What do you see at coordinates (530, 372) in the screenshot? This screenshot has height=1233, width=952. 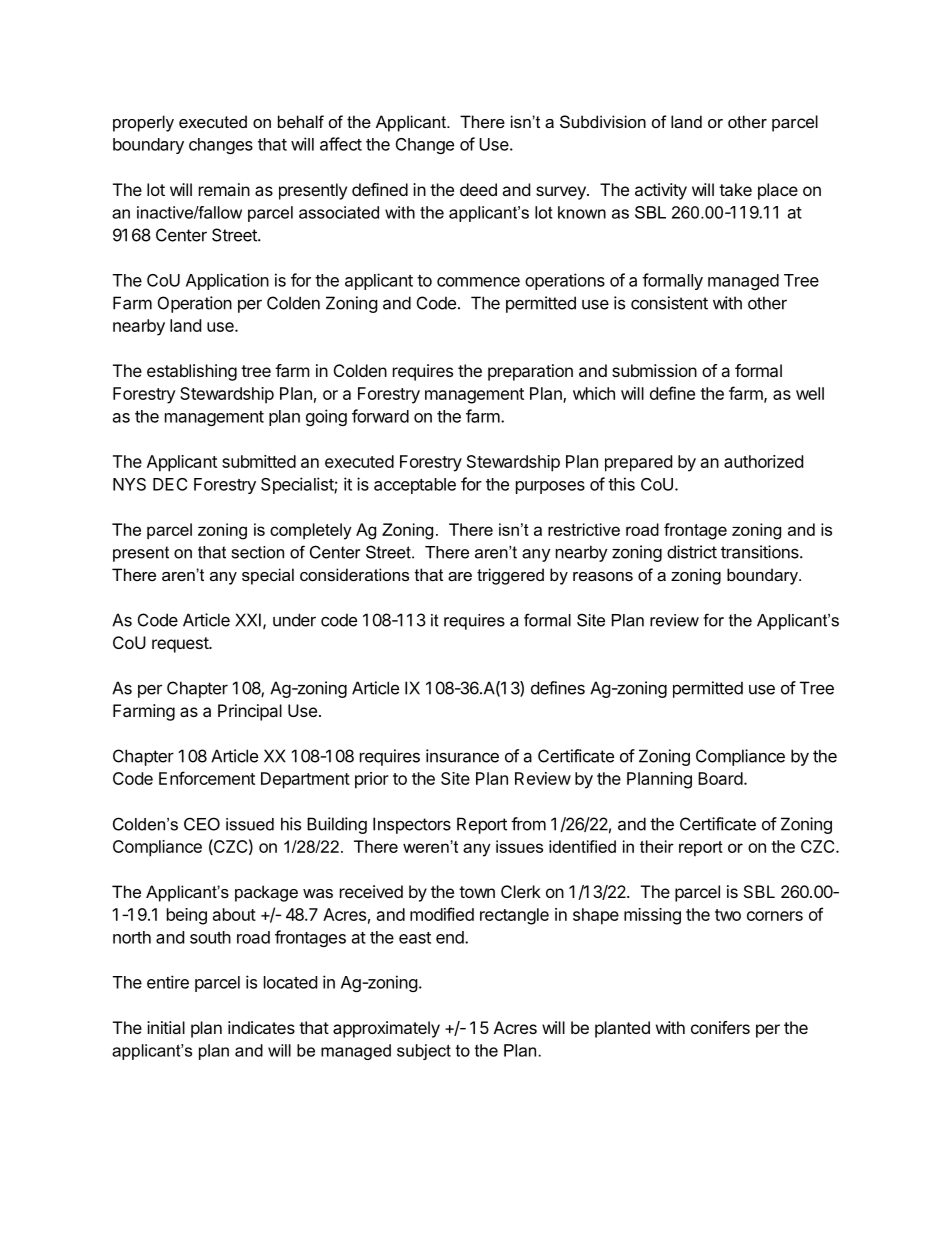 I see `preparation` at bounding box center [530, 372].
